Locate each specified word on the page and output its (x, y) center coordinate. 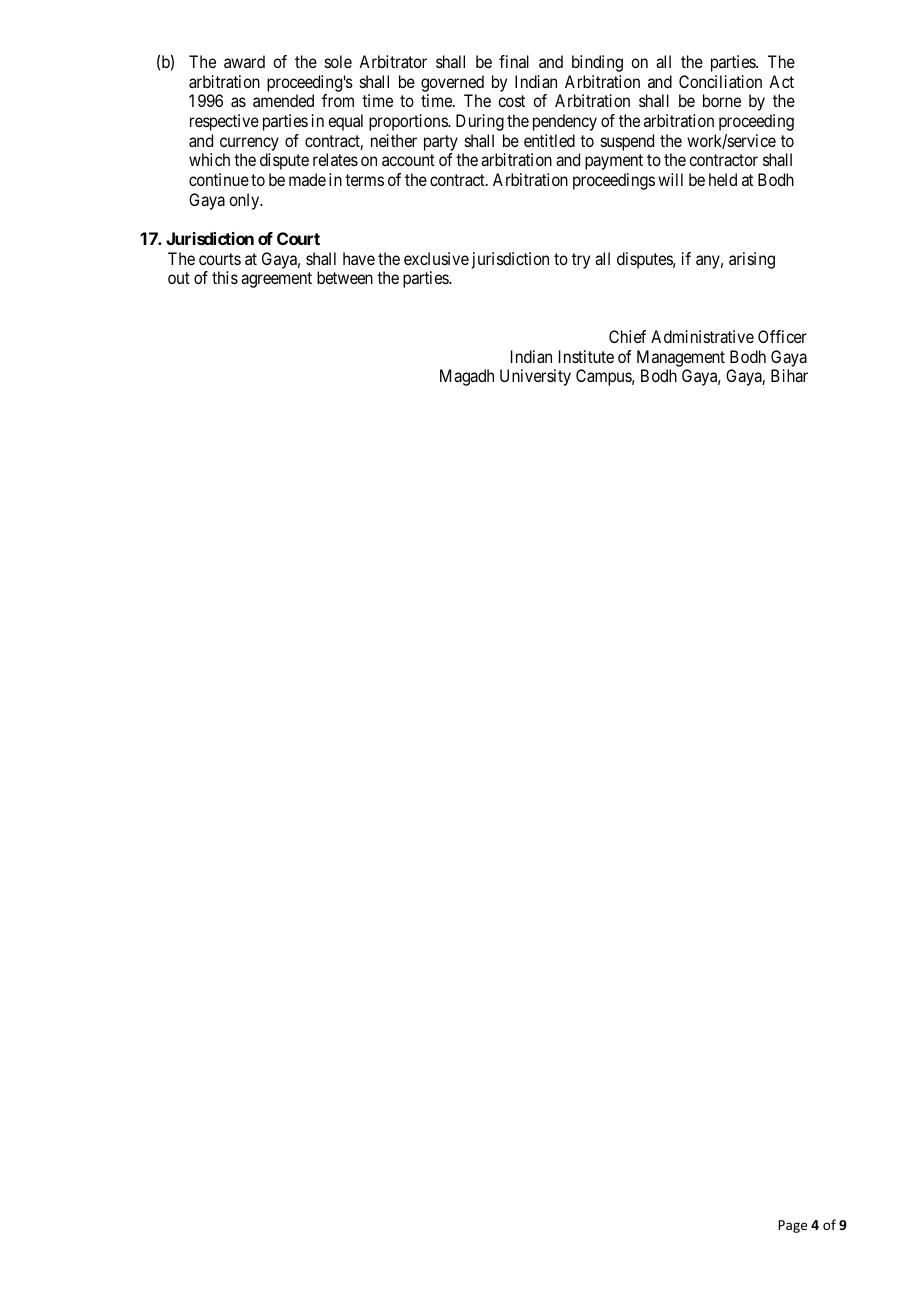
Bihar (789, 375)
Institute (586, 356)
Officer (782, 336)
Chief (627, 336)
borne (722, 100)
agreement (276, 280)
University (535, 377)
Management (681, 360)
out (179, 278)
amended (283, 100)
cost (511, 101)
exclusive (436, 258)
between (345, 277)
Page (792, 1226)
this (225, 277)
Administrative (702, 336)
